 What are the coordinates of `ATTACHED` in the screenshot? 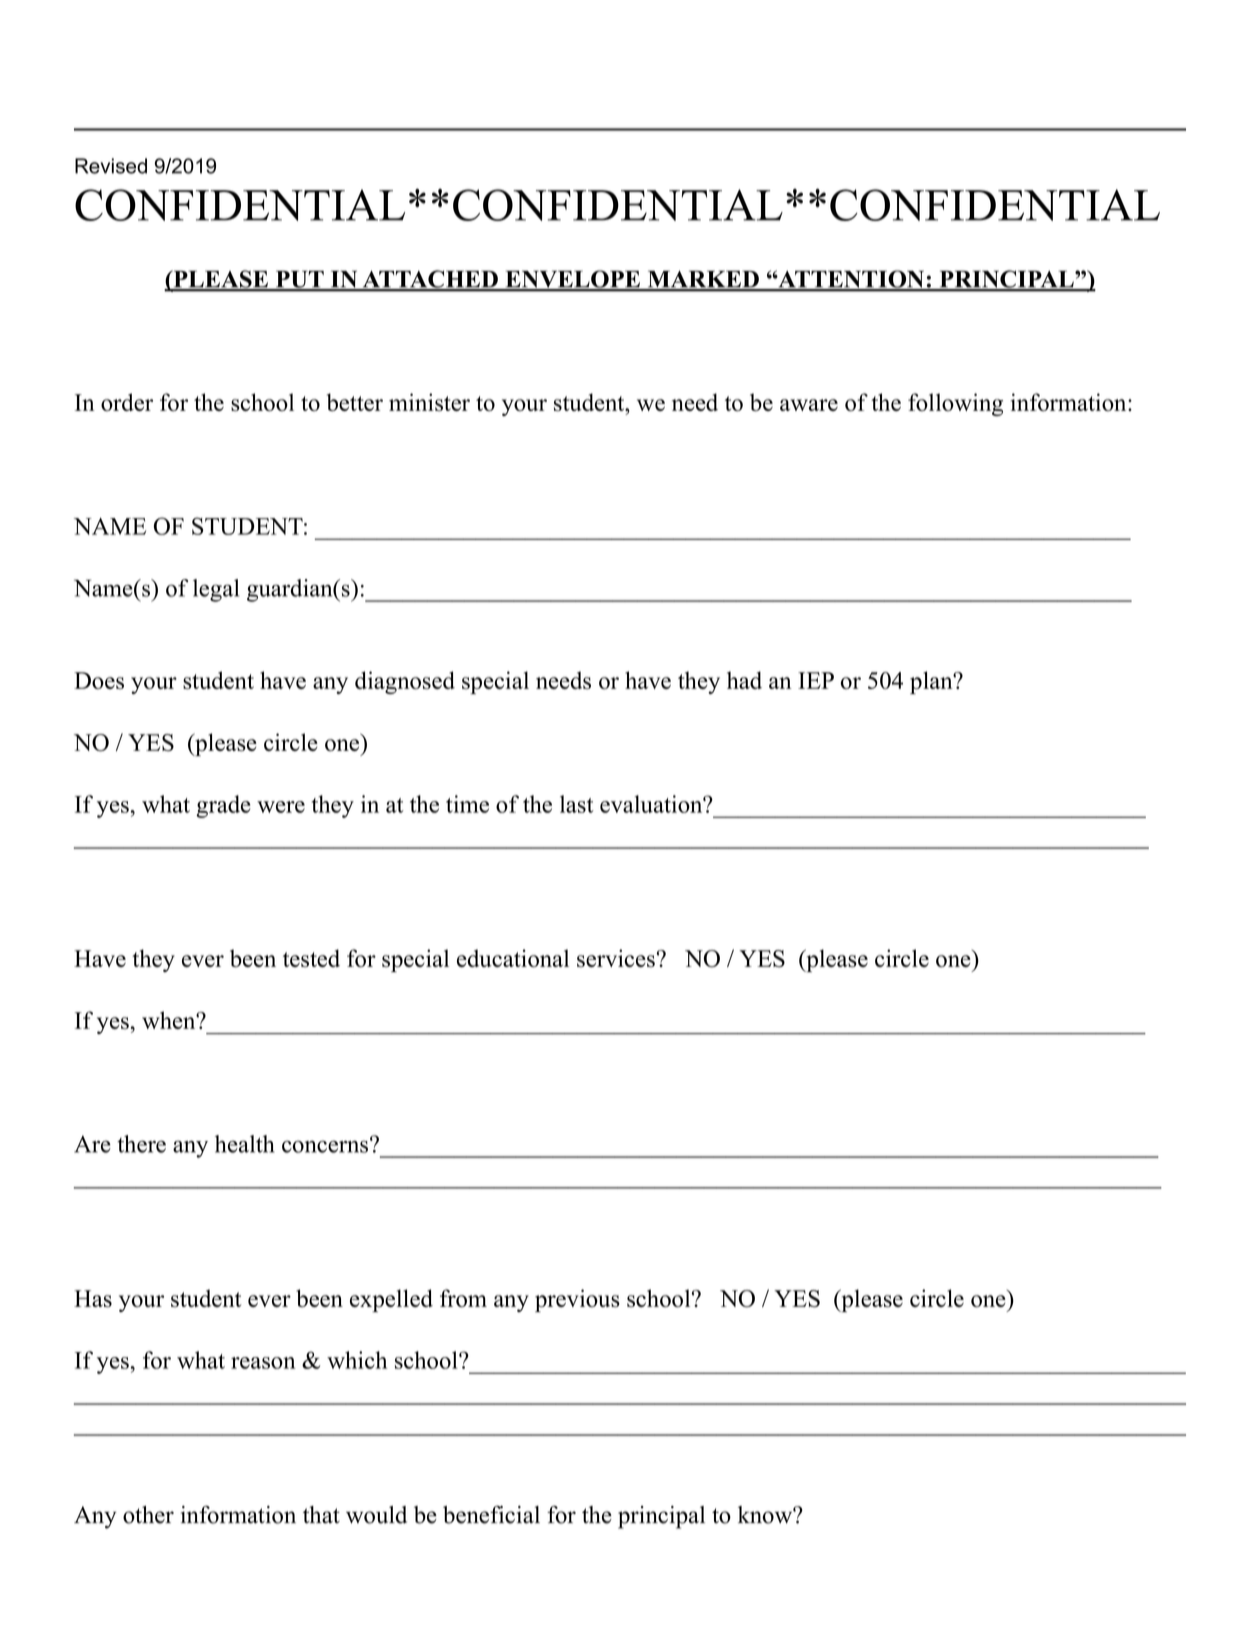 It's located at (430, 280).
